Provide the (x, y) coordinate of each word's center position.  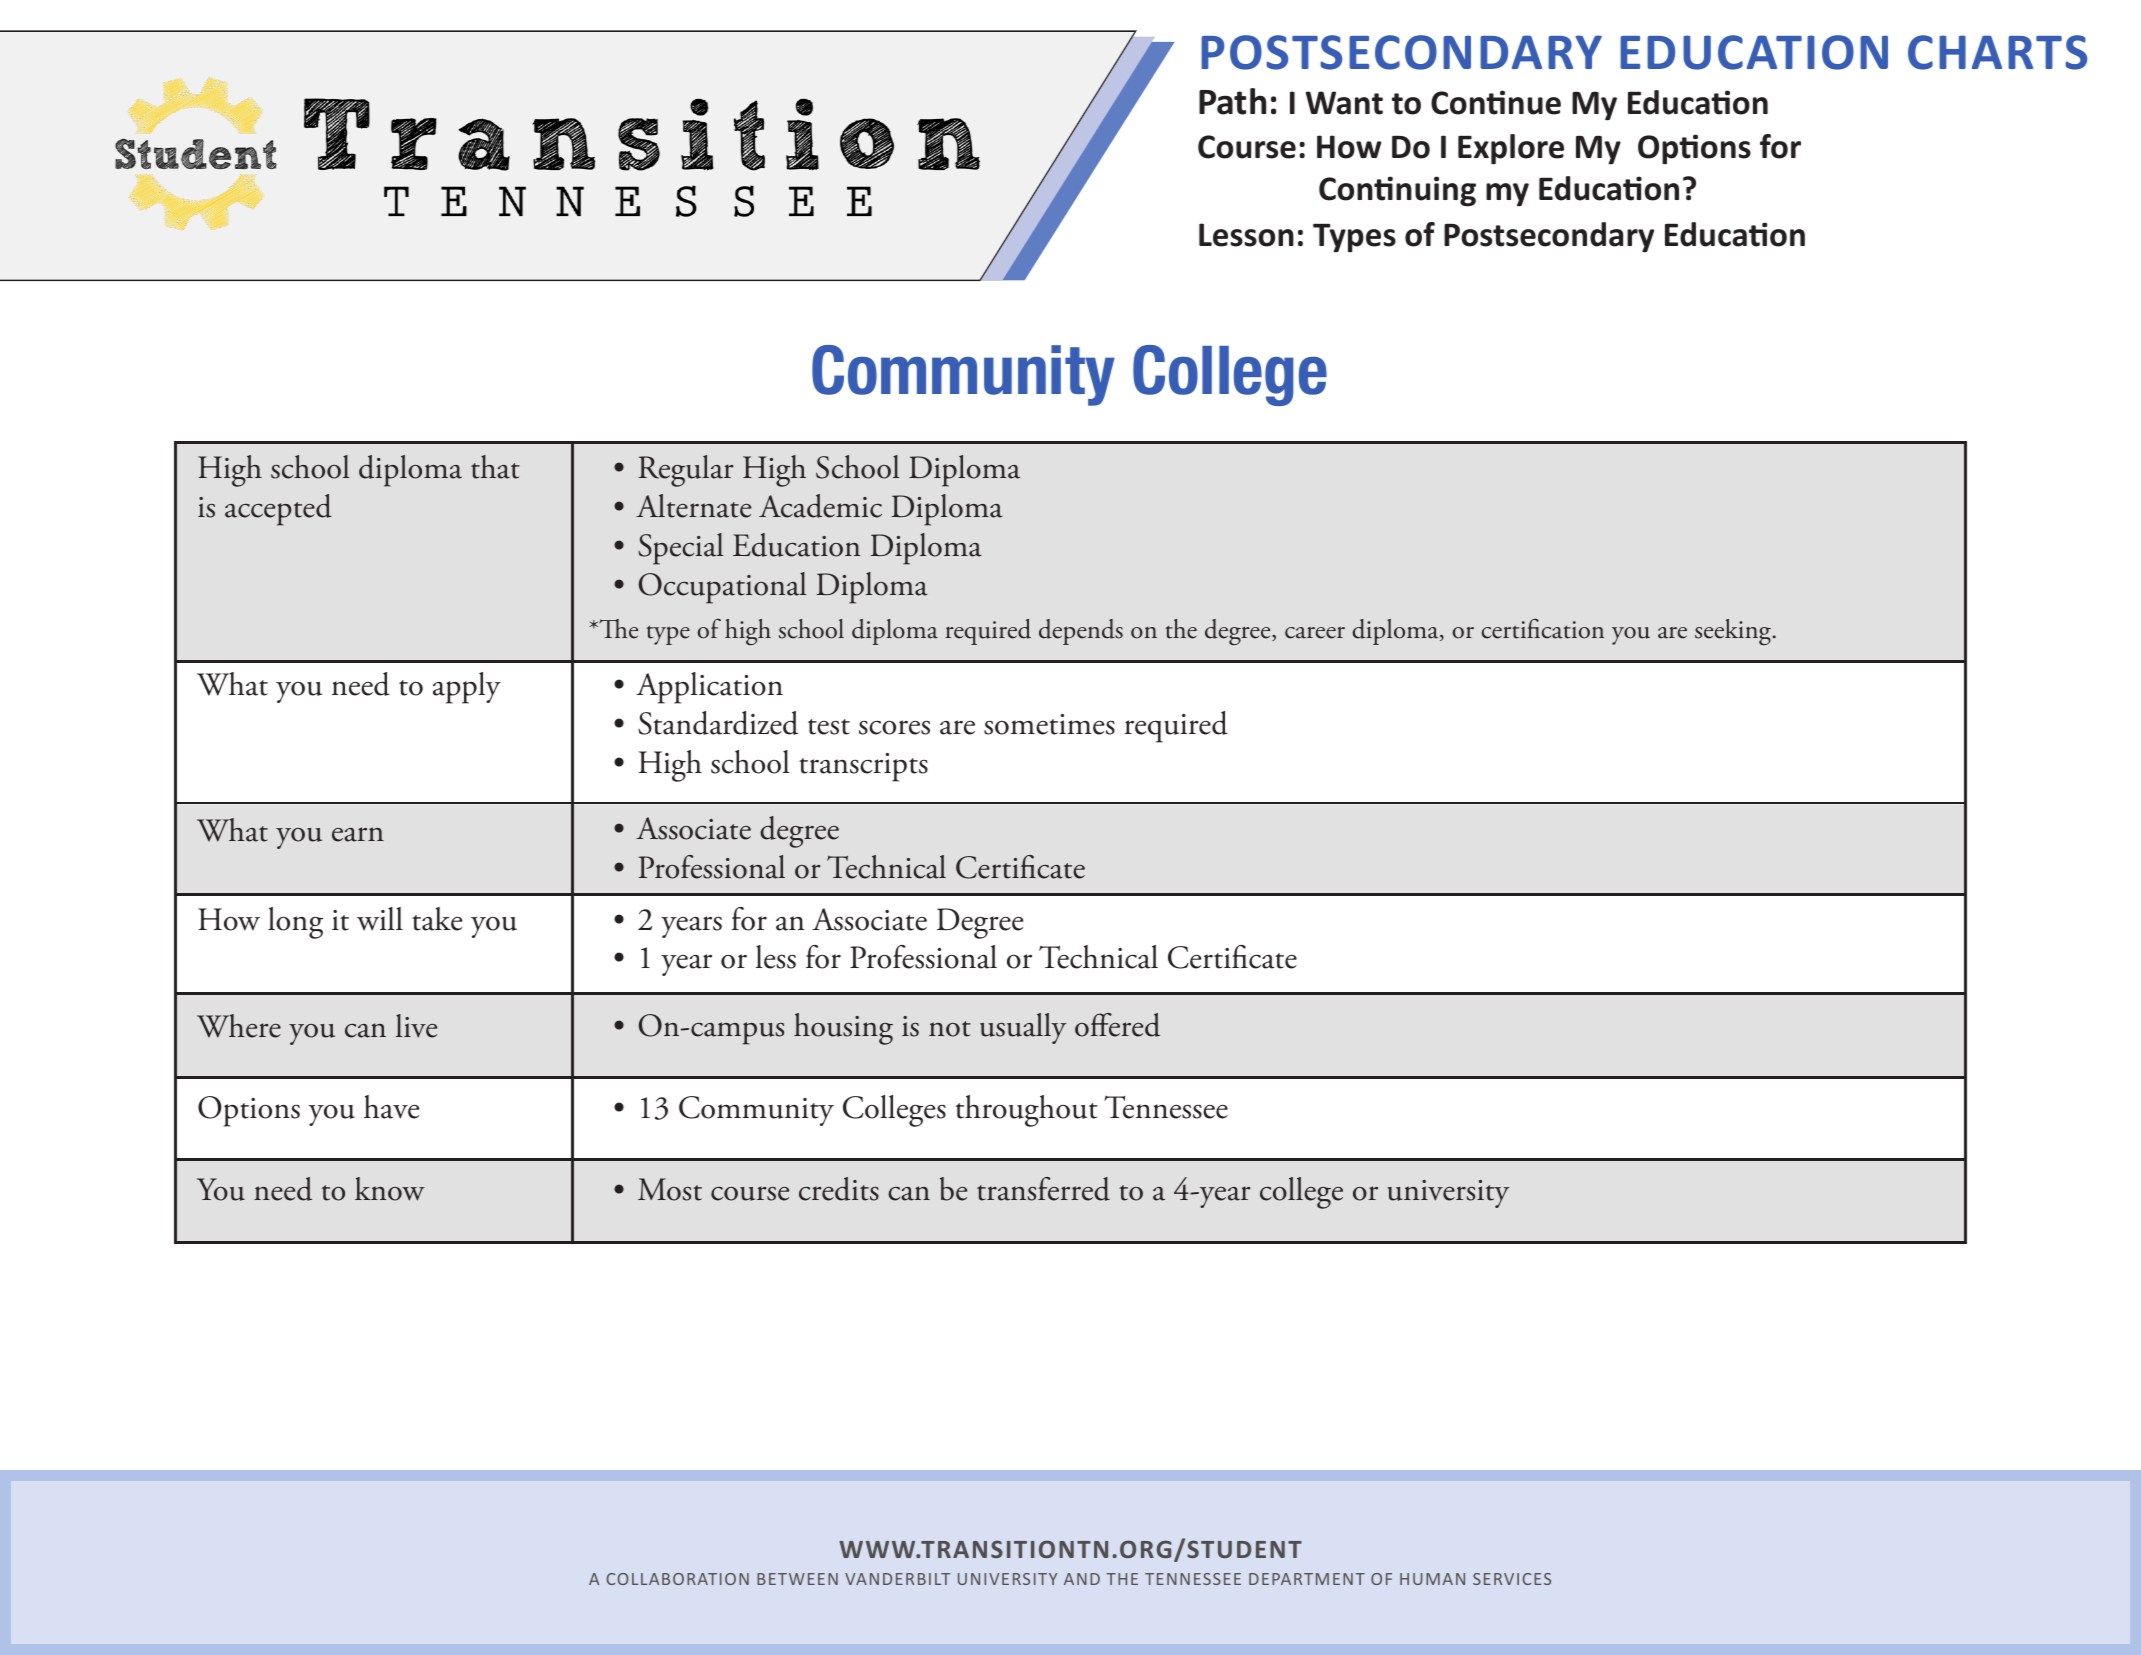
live (416, 1026)
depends (1081, 632)
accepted (278, 510)
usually (1023, 1028)
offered (1117, 1025)
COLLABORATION (677, 1579)
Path (1232, 101)
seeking (1734, 632)
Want (1344, 103)
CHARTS (1997, 52)
